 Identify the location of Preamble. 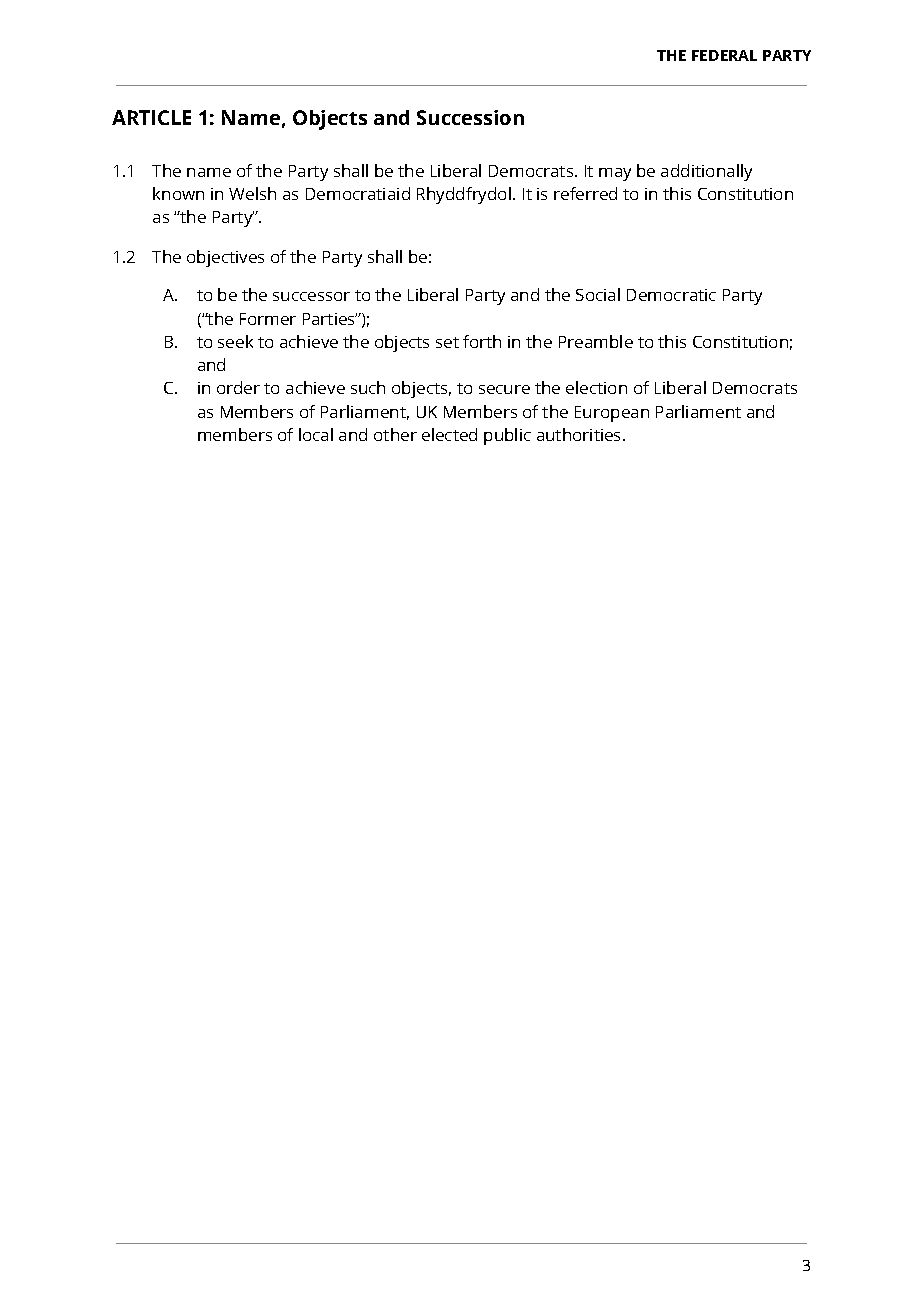
(596, 341).
